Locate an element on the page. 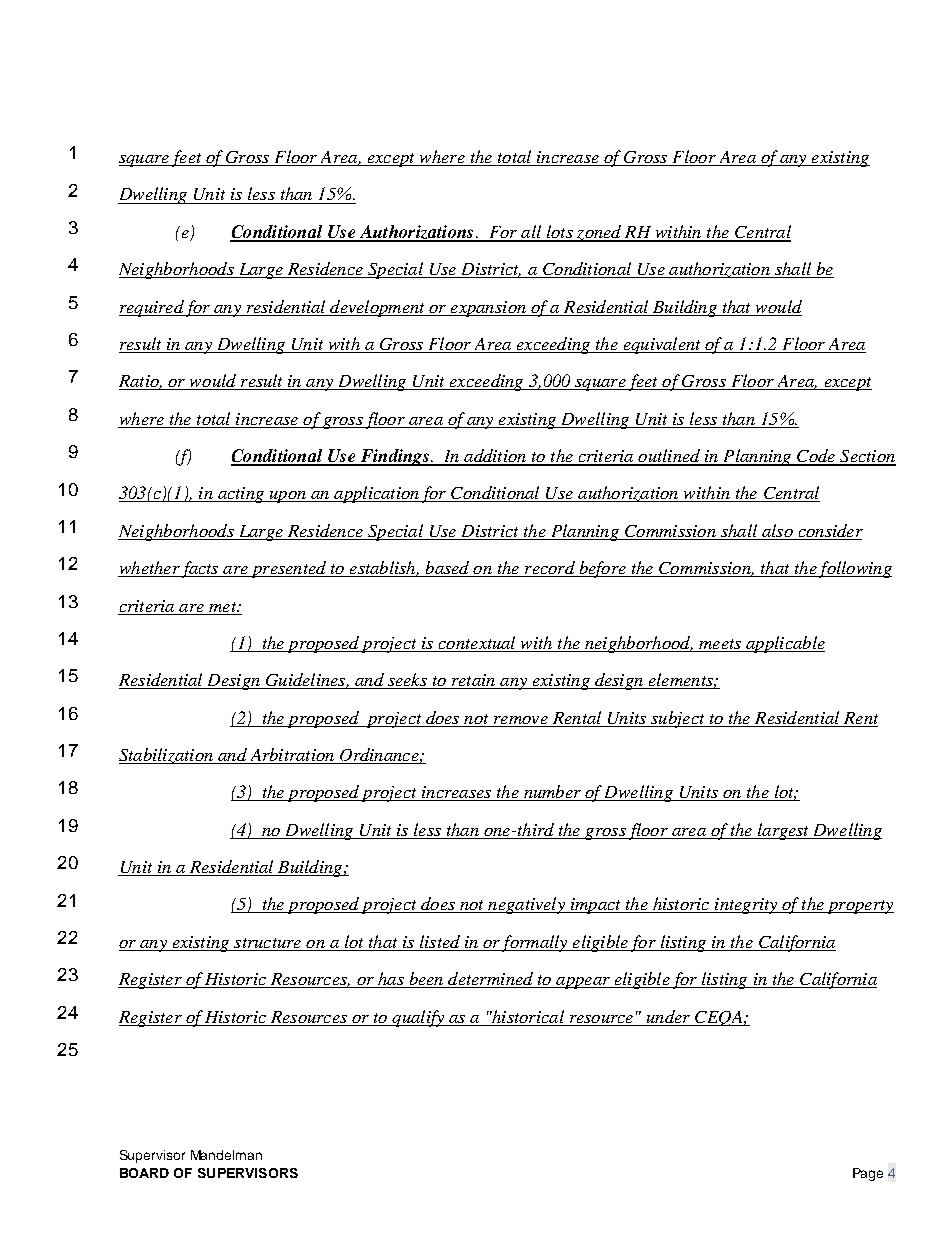 The height and width of the image is (1233, 952). acting is located at coordinates (240, 495).
